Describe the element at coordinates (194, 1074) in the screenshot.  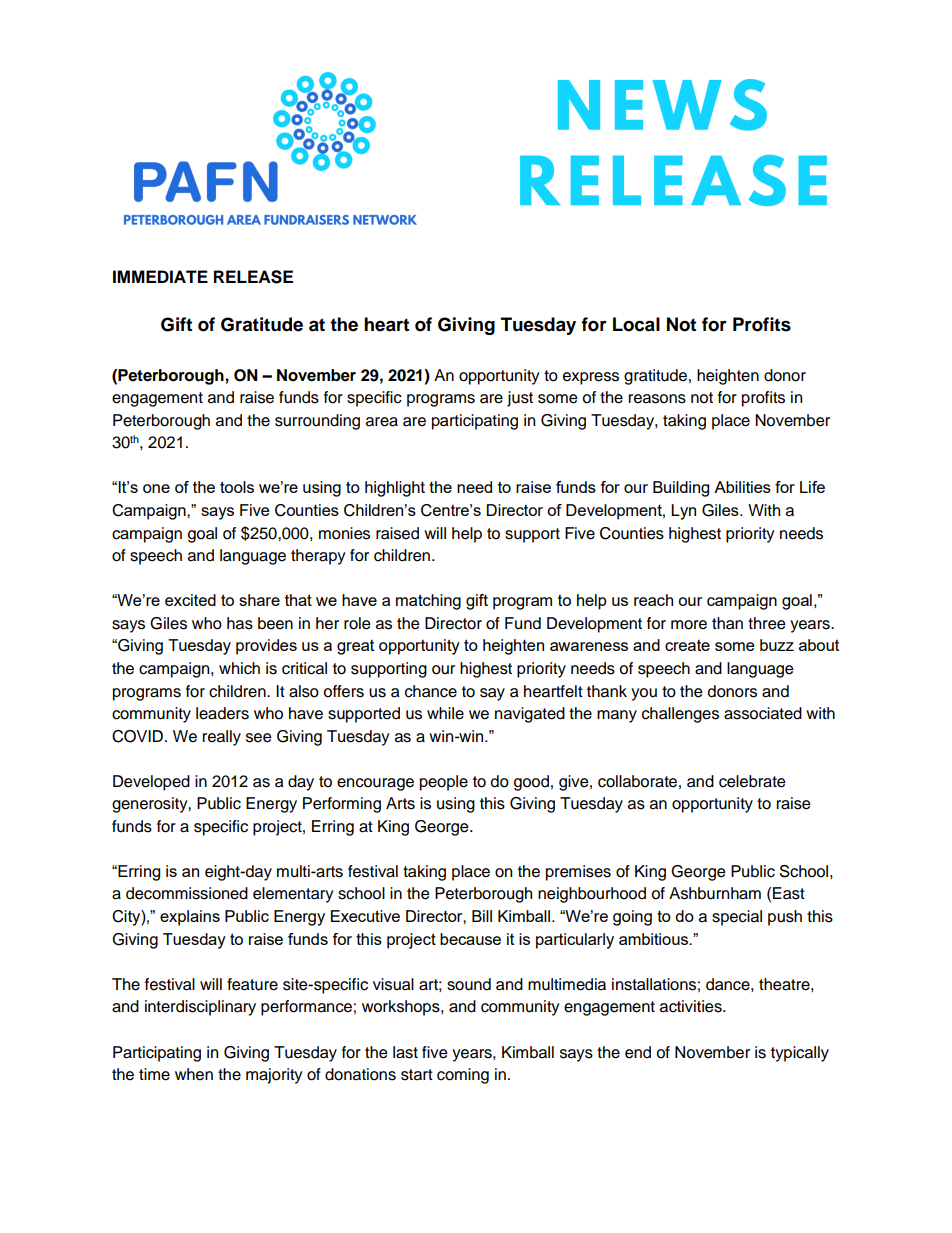
I see `when` at that location.
